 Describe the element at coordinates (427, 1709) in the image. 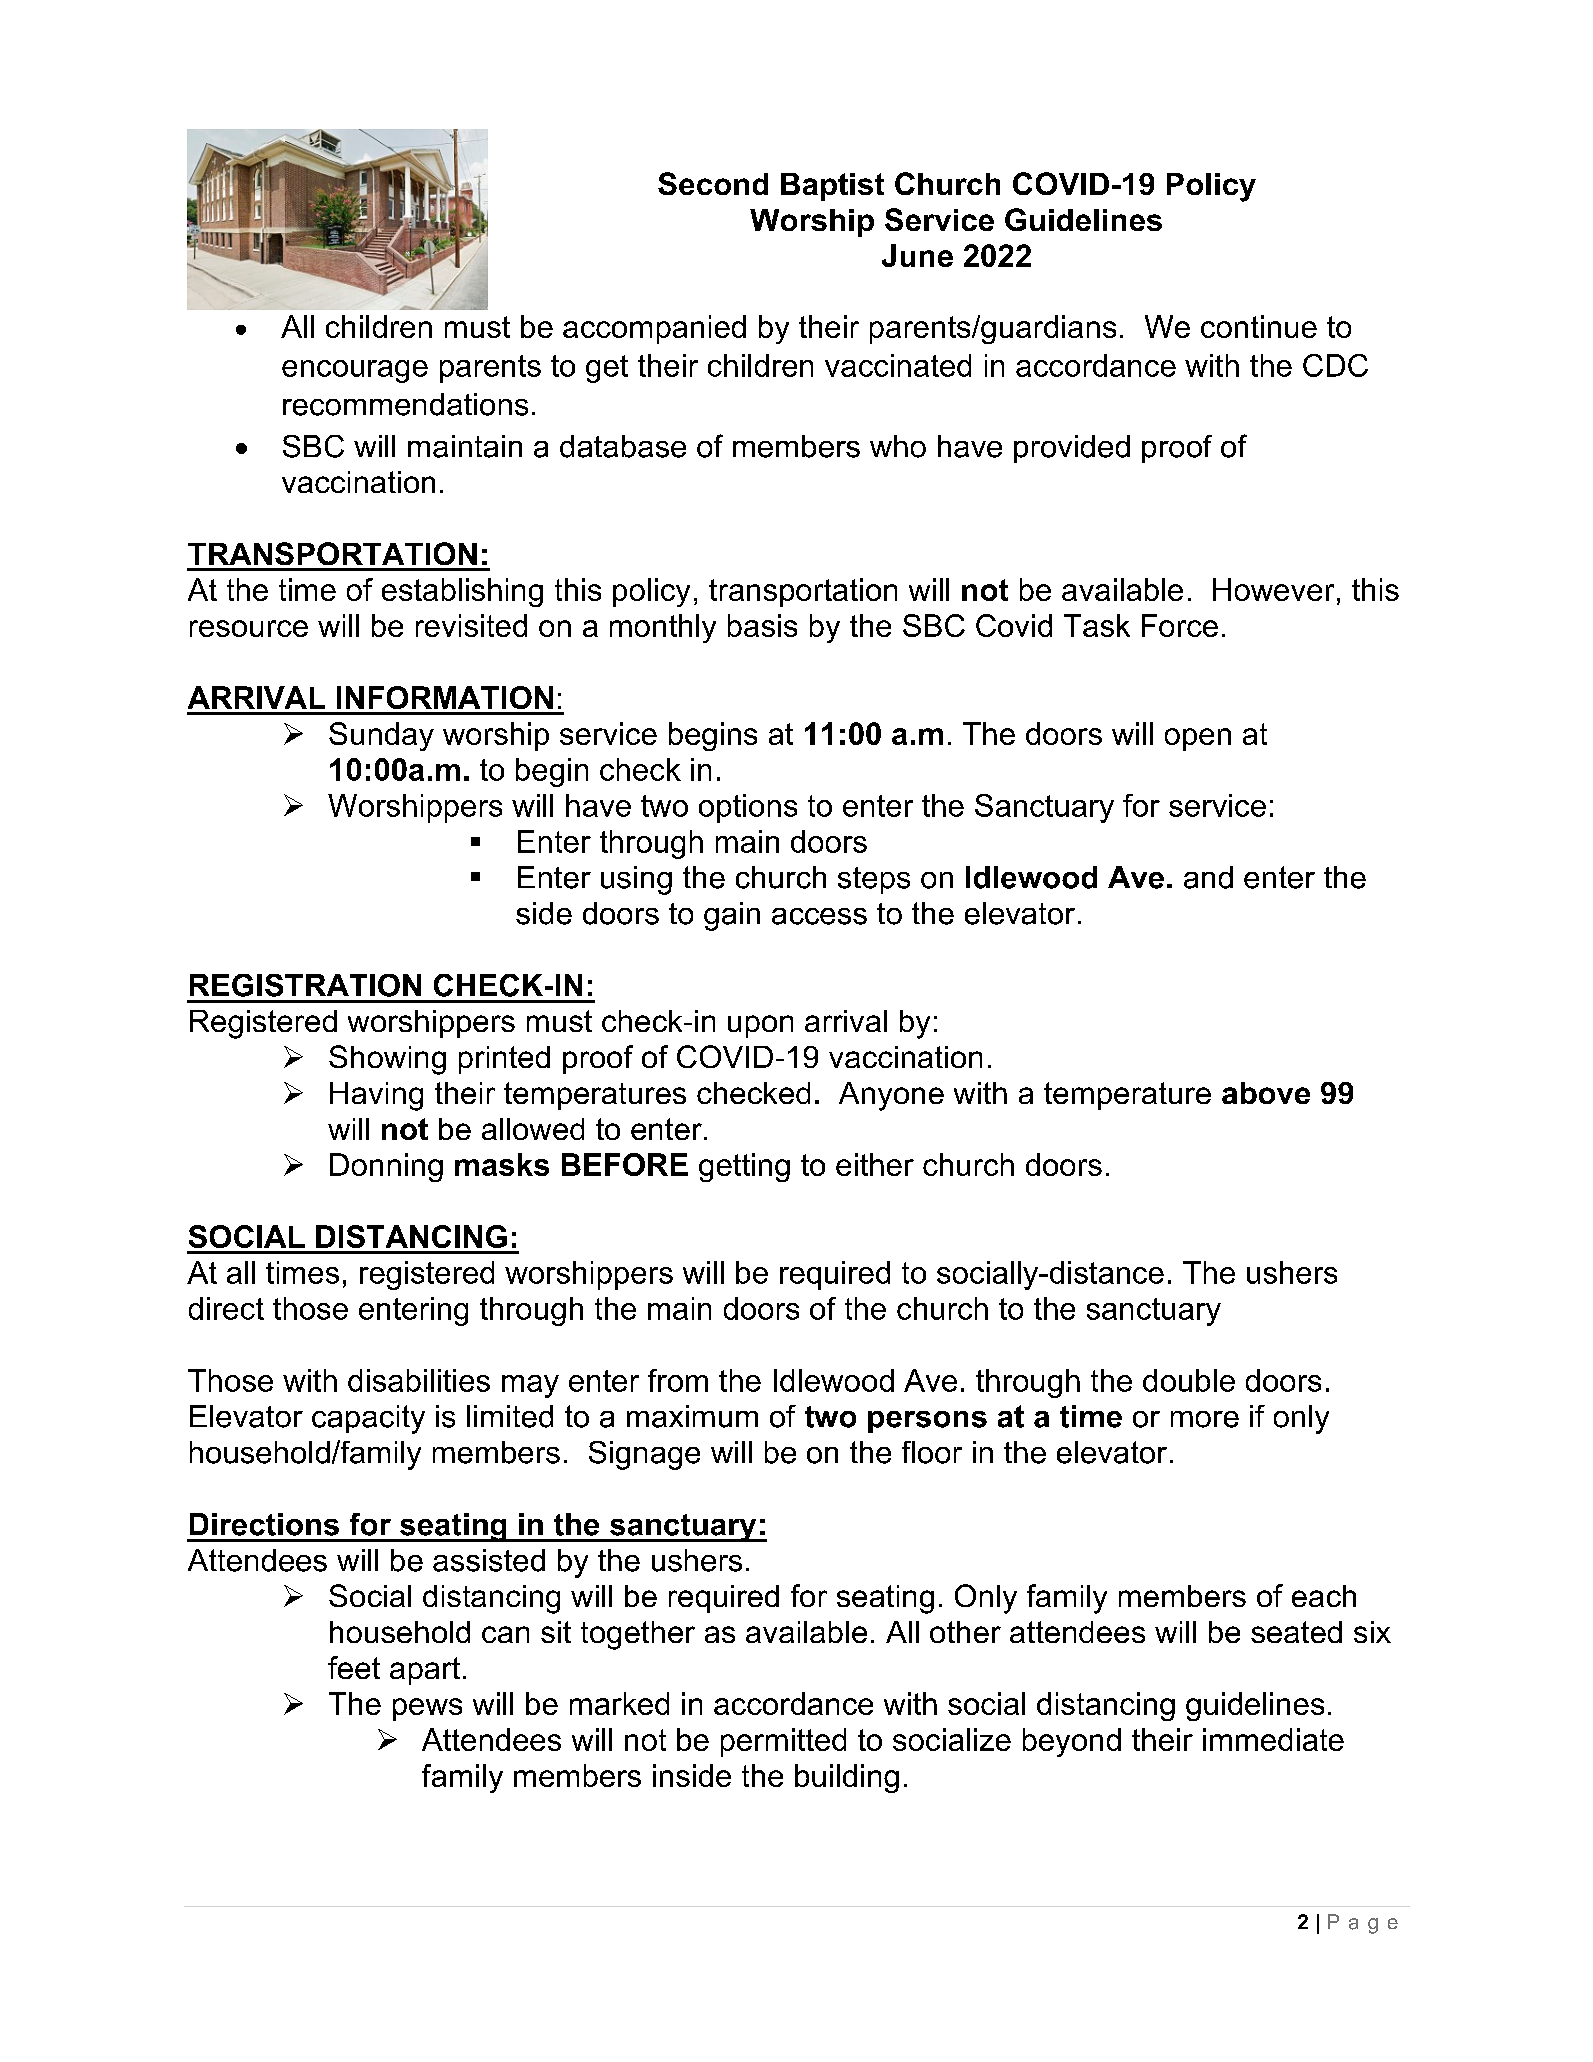

I see `pews` at that location.
